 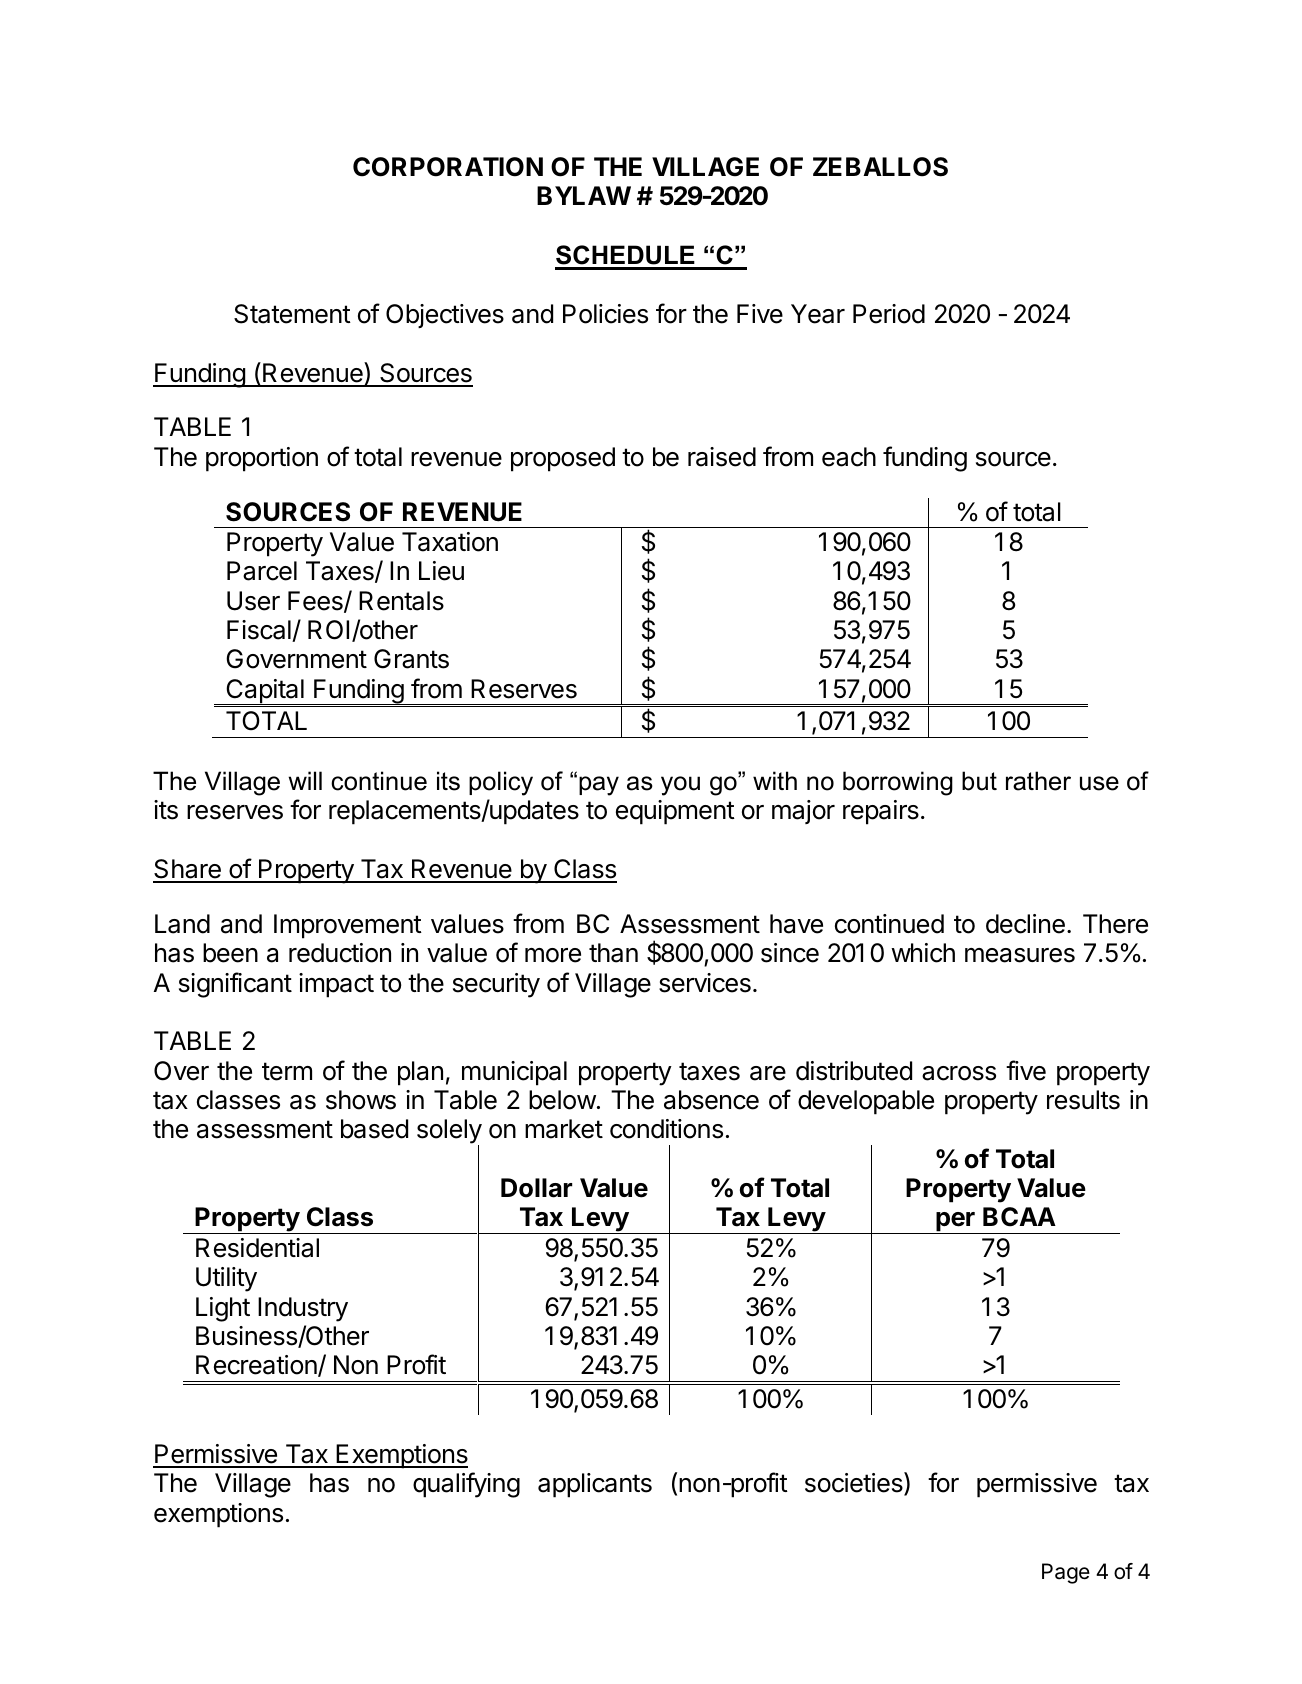 What do you see at coordinates (705, 983) in the page?
I see `services` at bounding box center [705, 983].
